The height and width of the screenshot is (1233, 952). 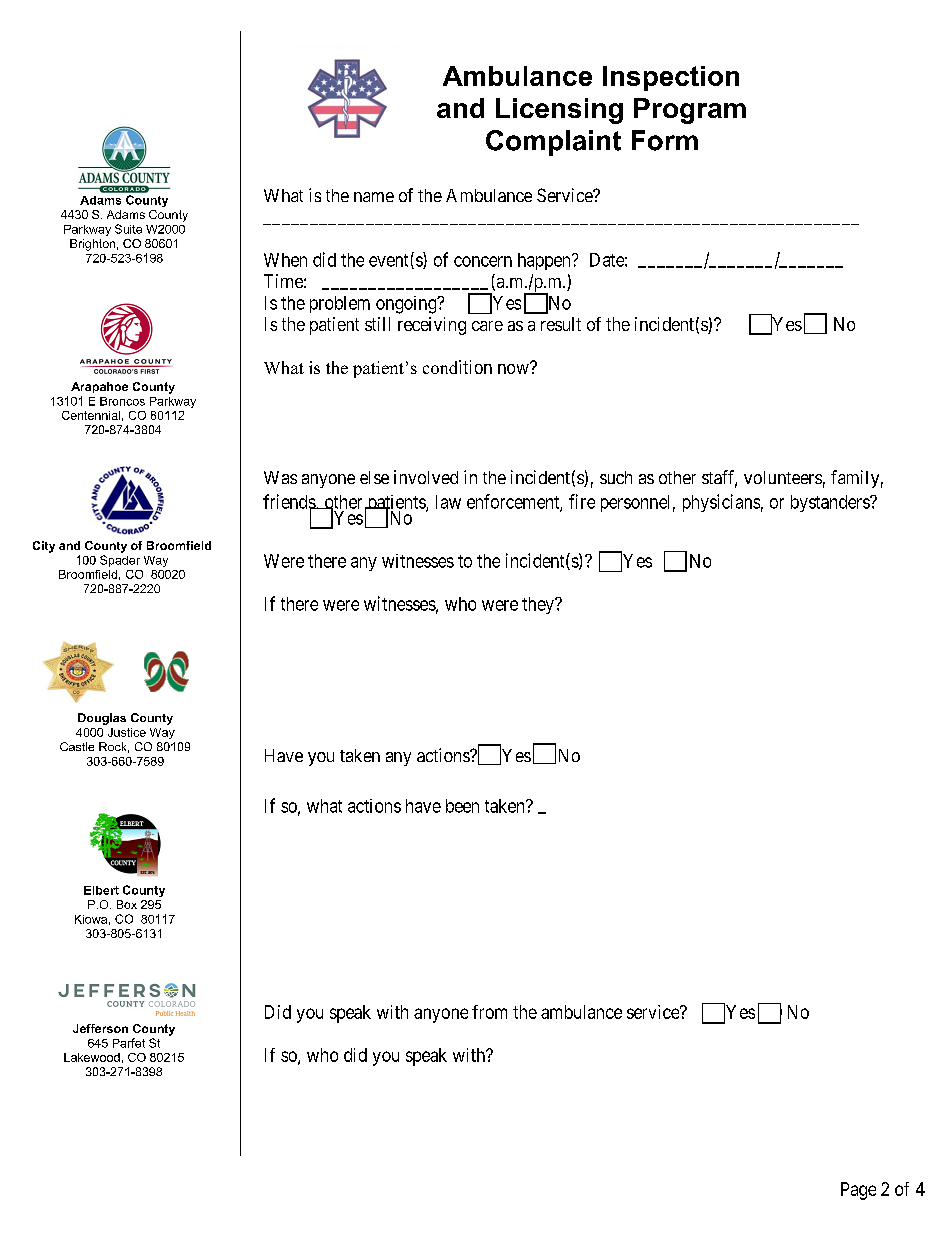 What do you see at coordinates (462, 806) in the screenshot?
I see `been` at bounding box center [462, 806].
